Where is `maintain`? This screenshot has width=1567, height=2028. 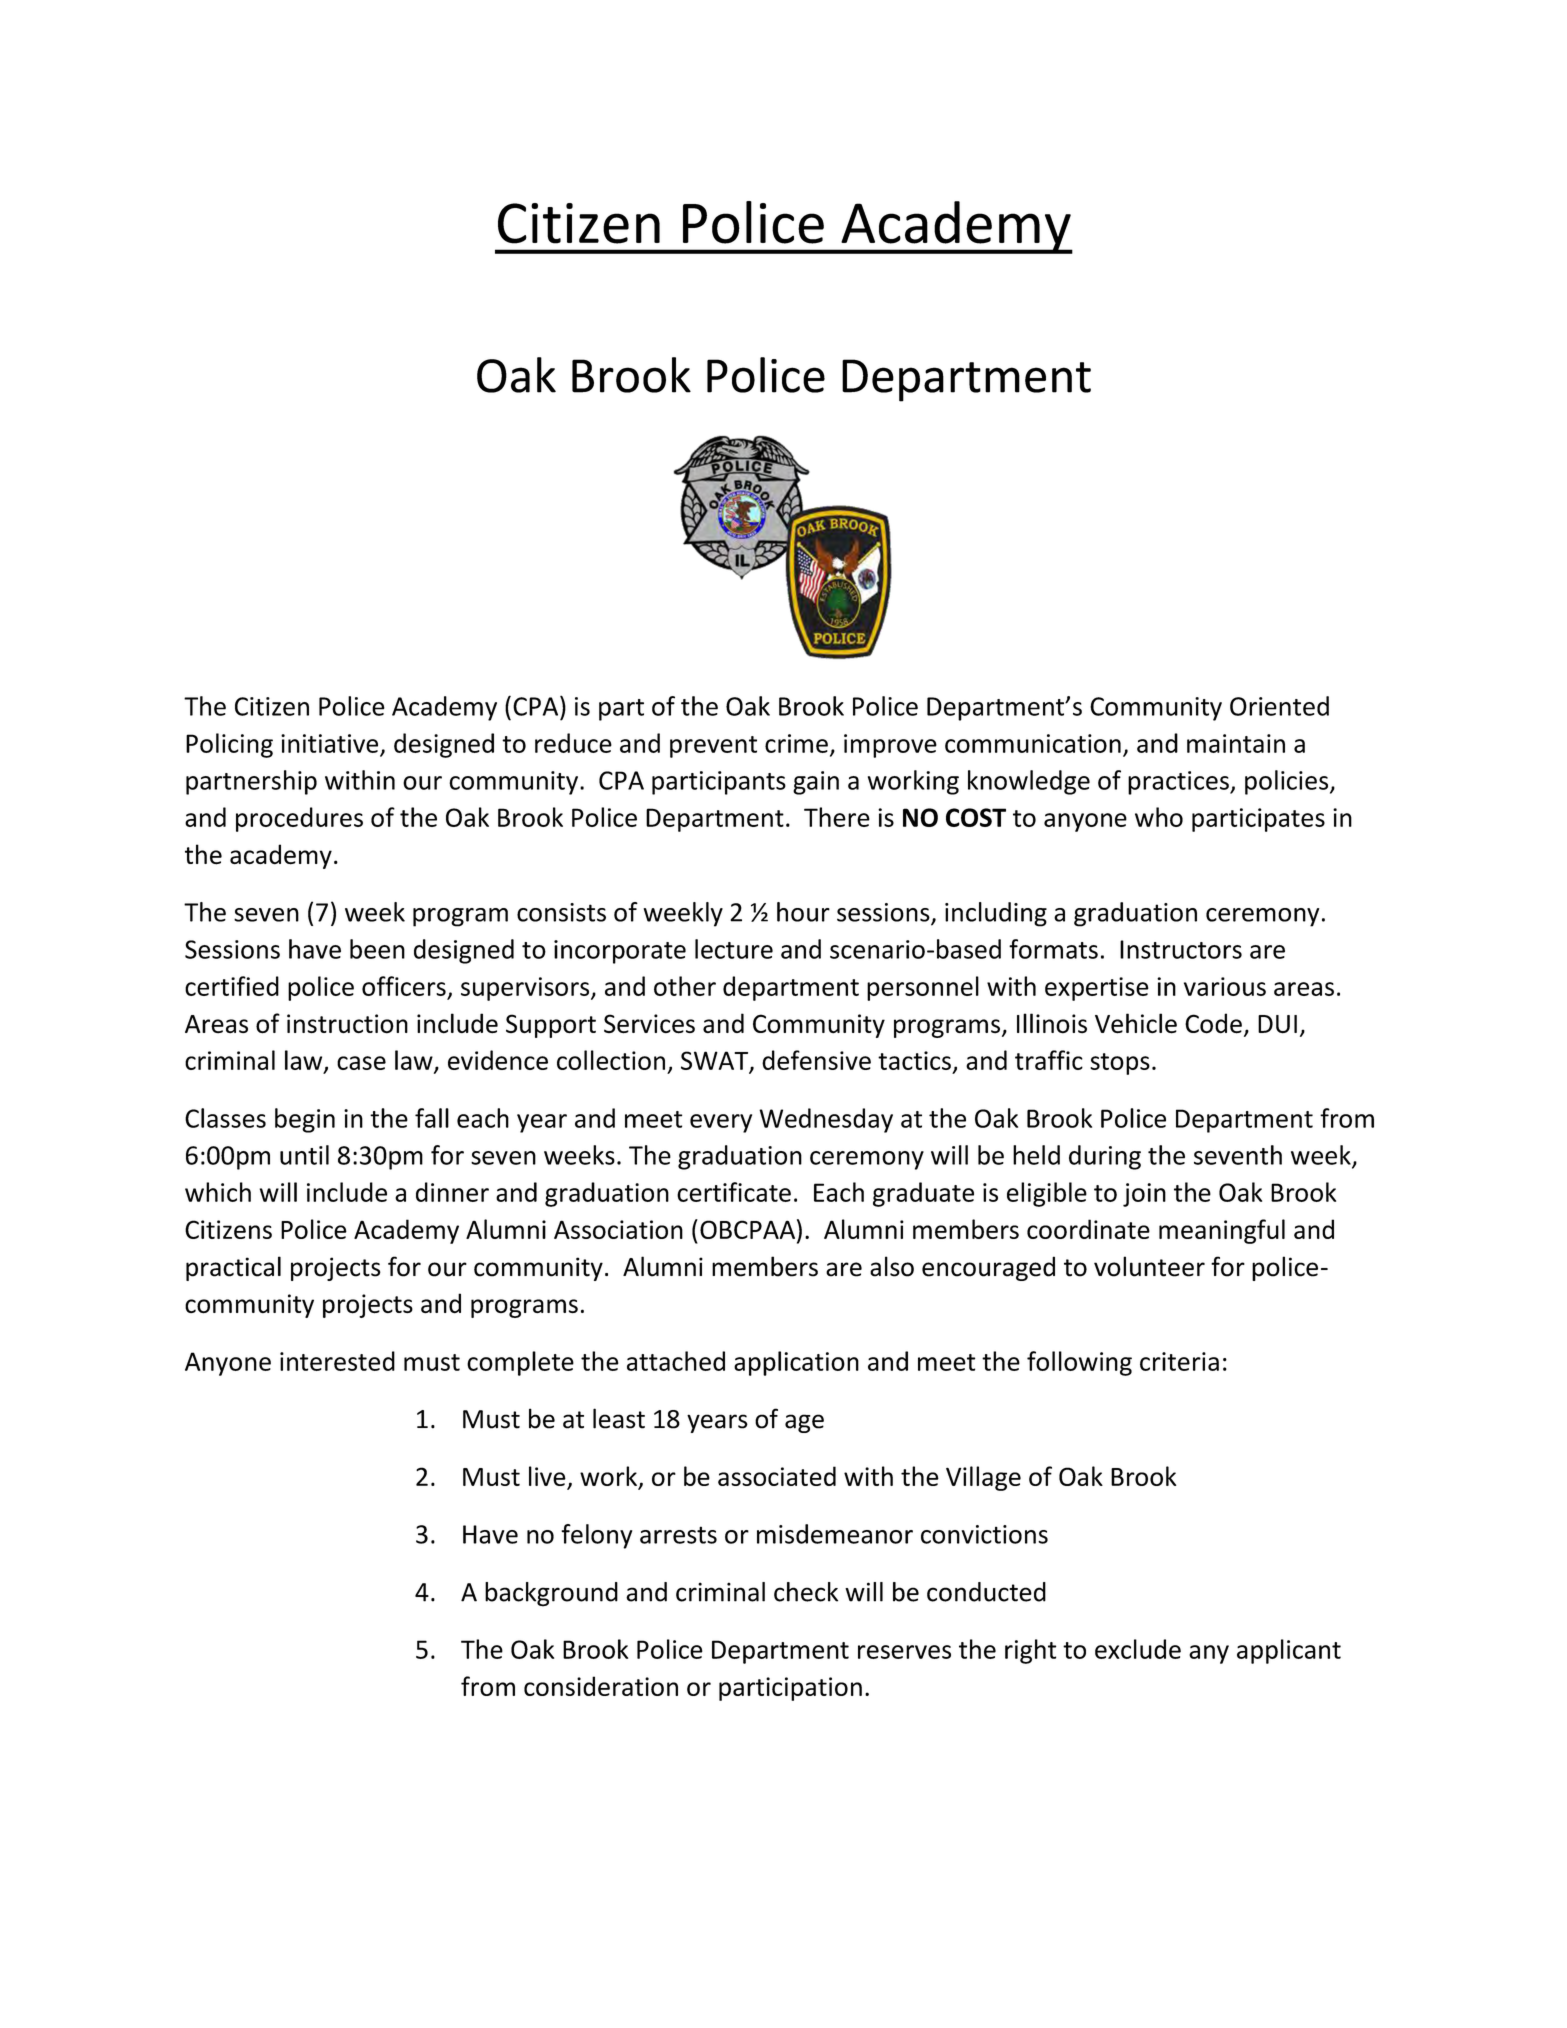 maintain is located at coordinates (1236, 743).
